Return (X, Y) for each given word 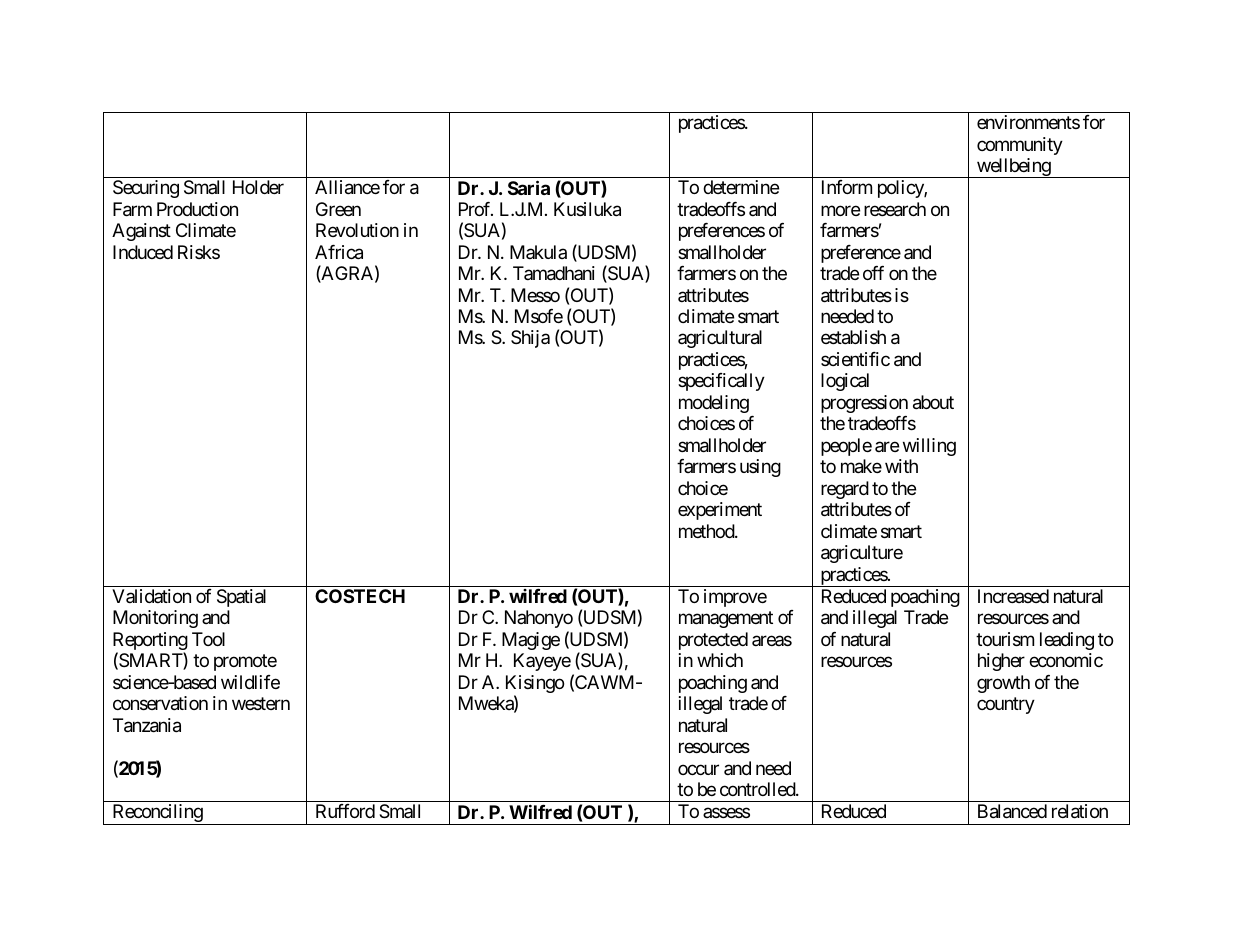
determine (741, 187)
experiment (720, 511)
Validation (151, 596)
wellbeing (1013, 168)
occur (698, 769)
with (901, 466)
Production (197, 209)
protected (713, 641)
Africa (339, 252)
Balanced (1012, 811)
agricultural (720, 339)
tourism (1005, 639)
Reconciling (157, 814)
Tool (208, 639)
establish (853, 337)
